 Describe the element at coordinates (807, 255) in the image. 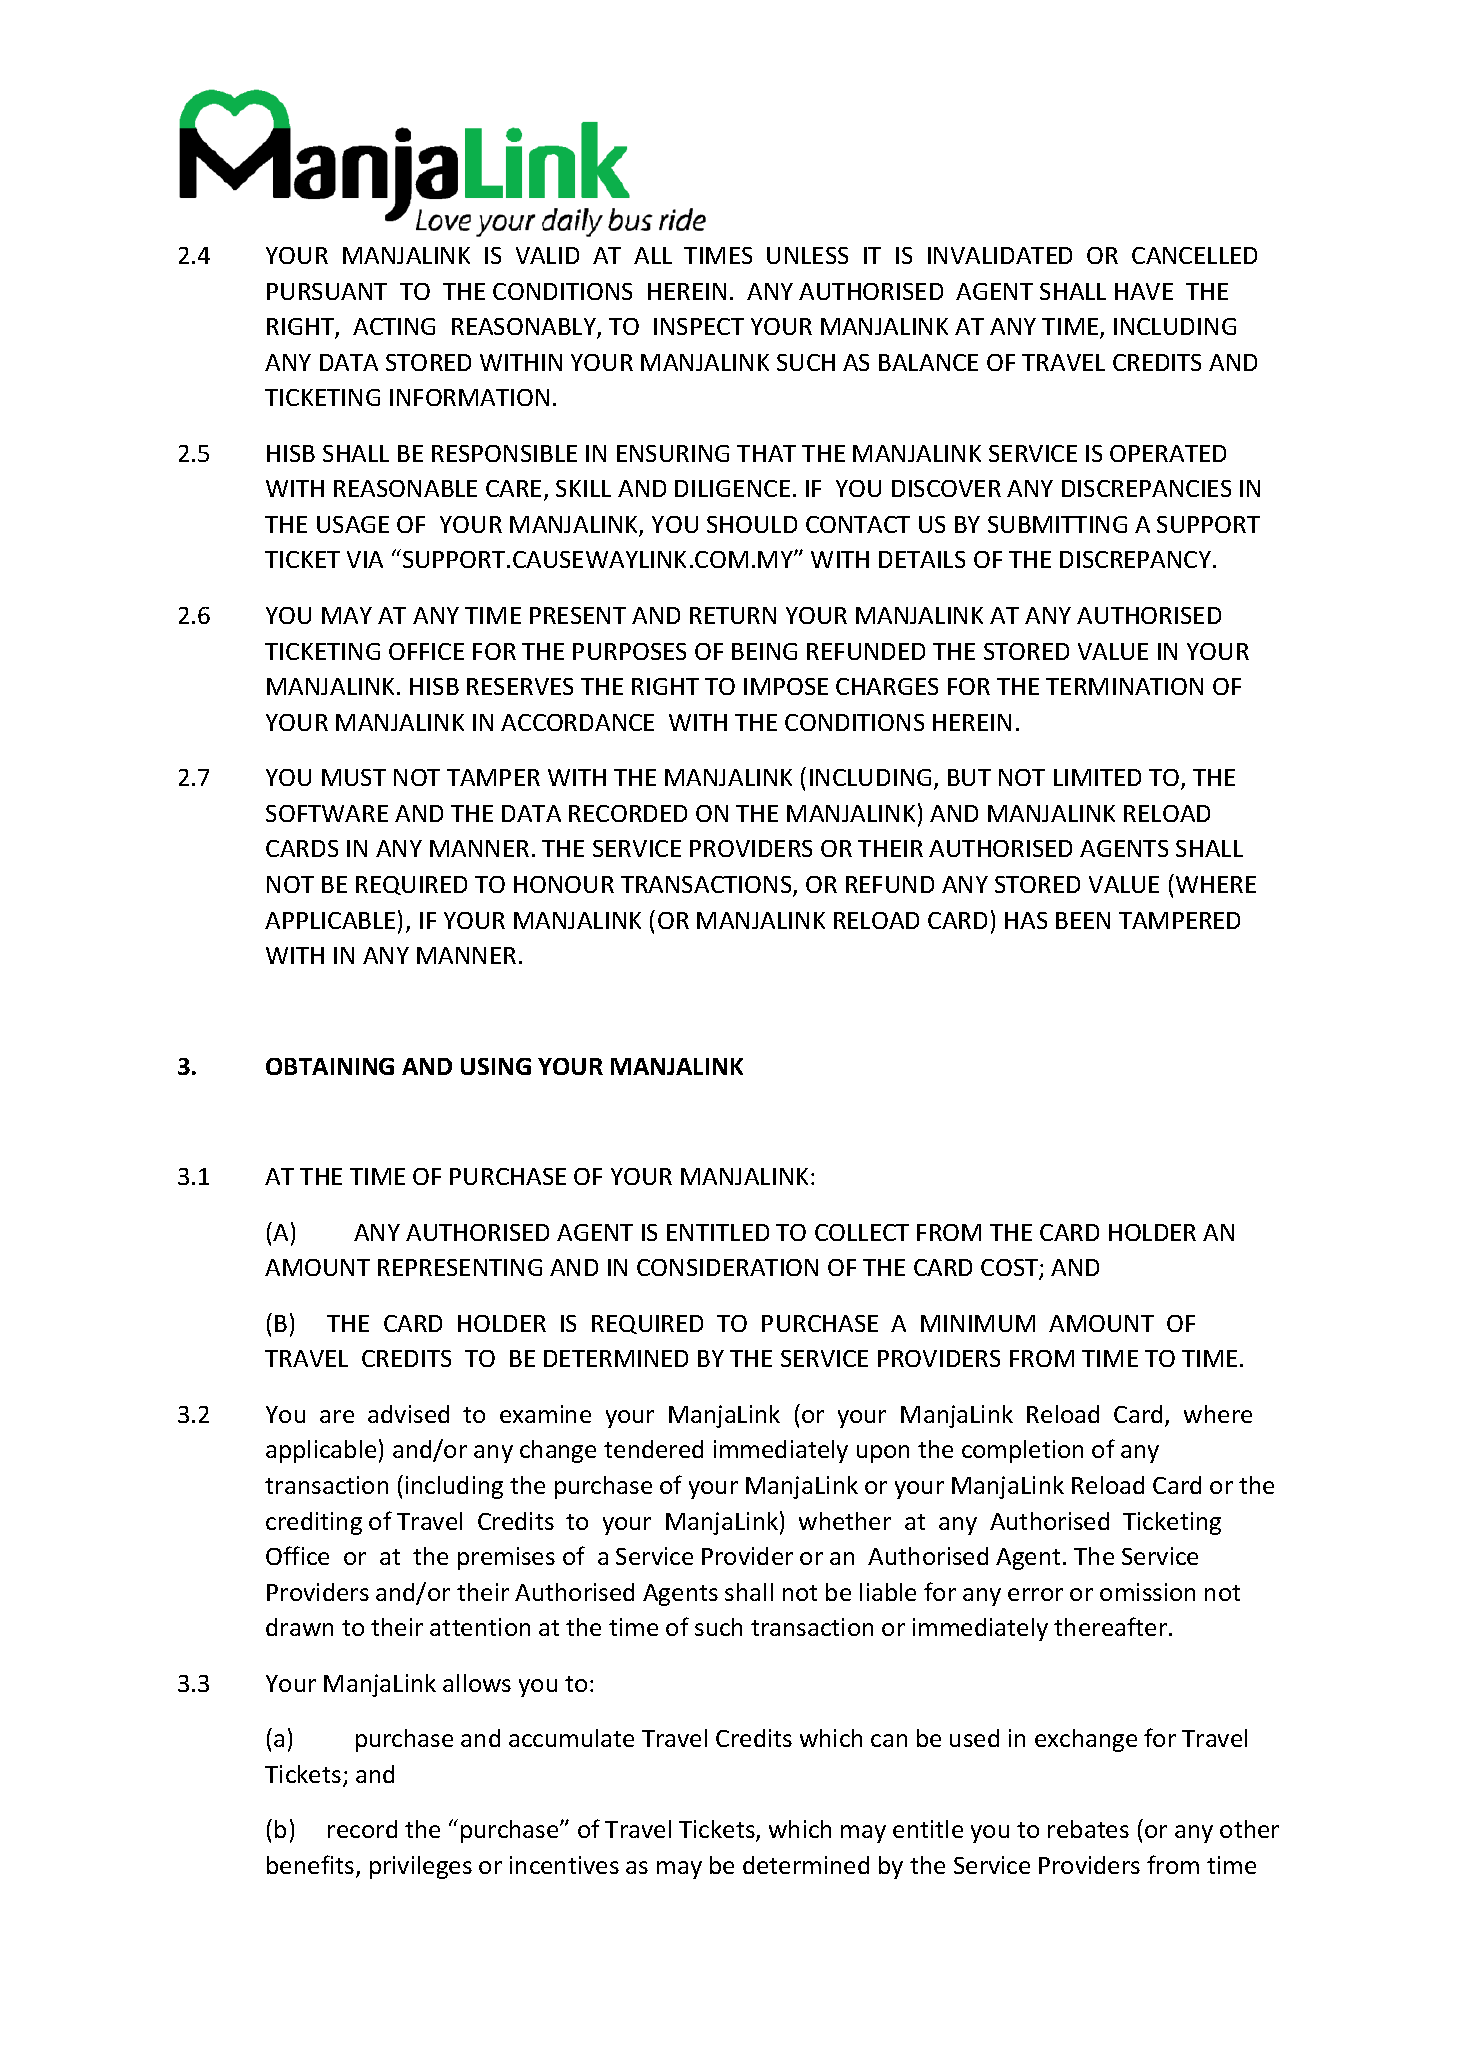

I see `UNLESS` at that location.
